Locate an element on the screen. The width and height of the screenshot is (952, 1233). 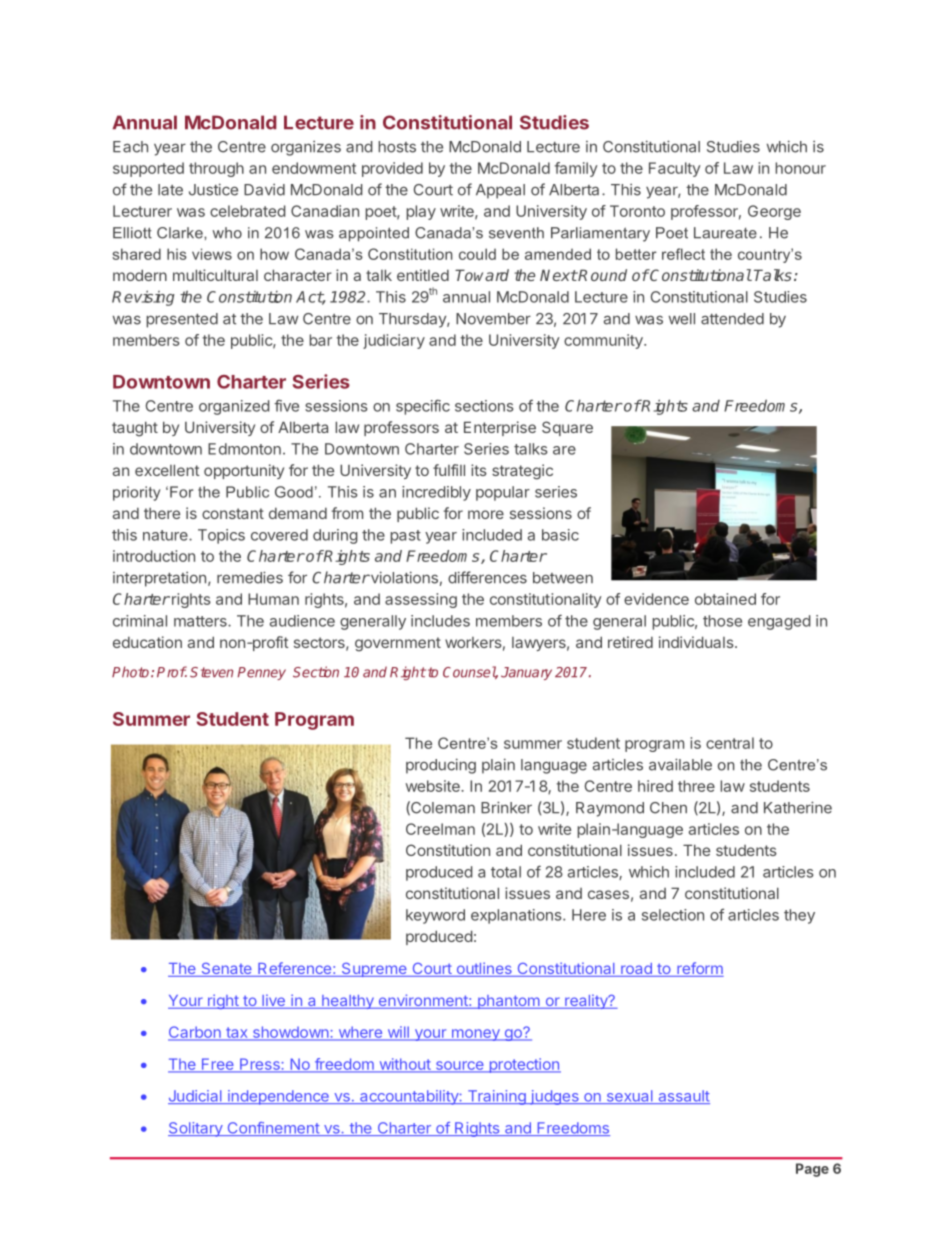
individuals is located at coordinates (697, 642).
